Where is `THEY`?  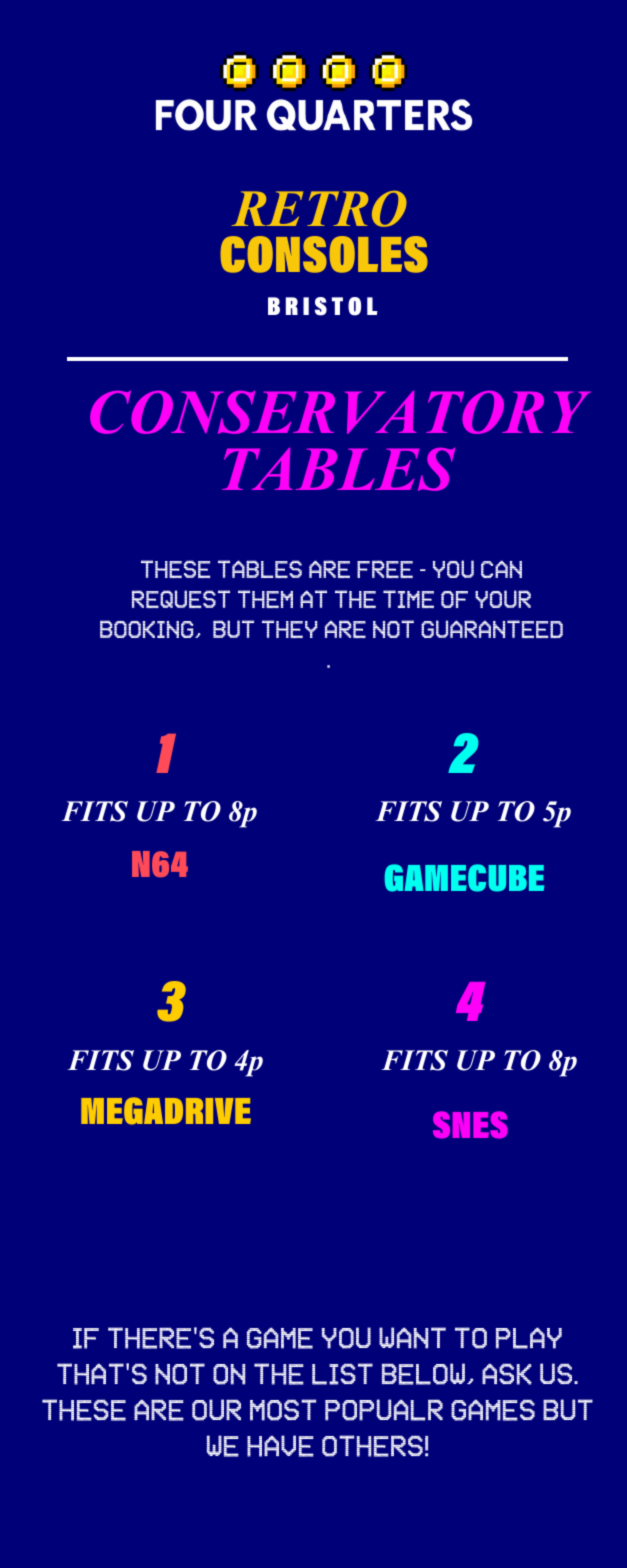 THEY is located at coordinates (290, 629).
